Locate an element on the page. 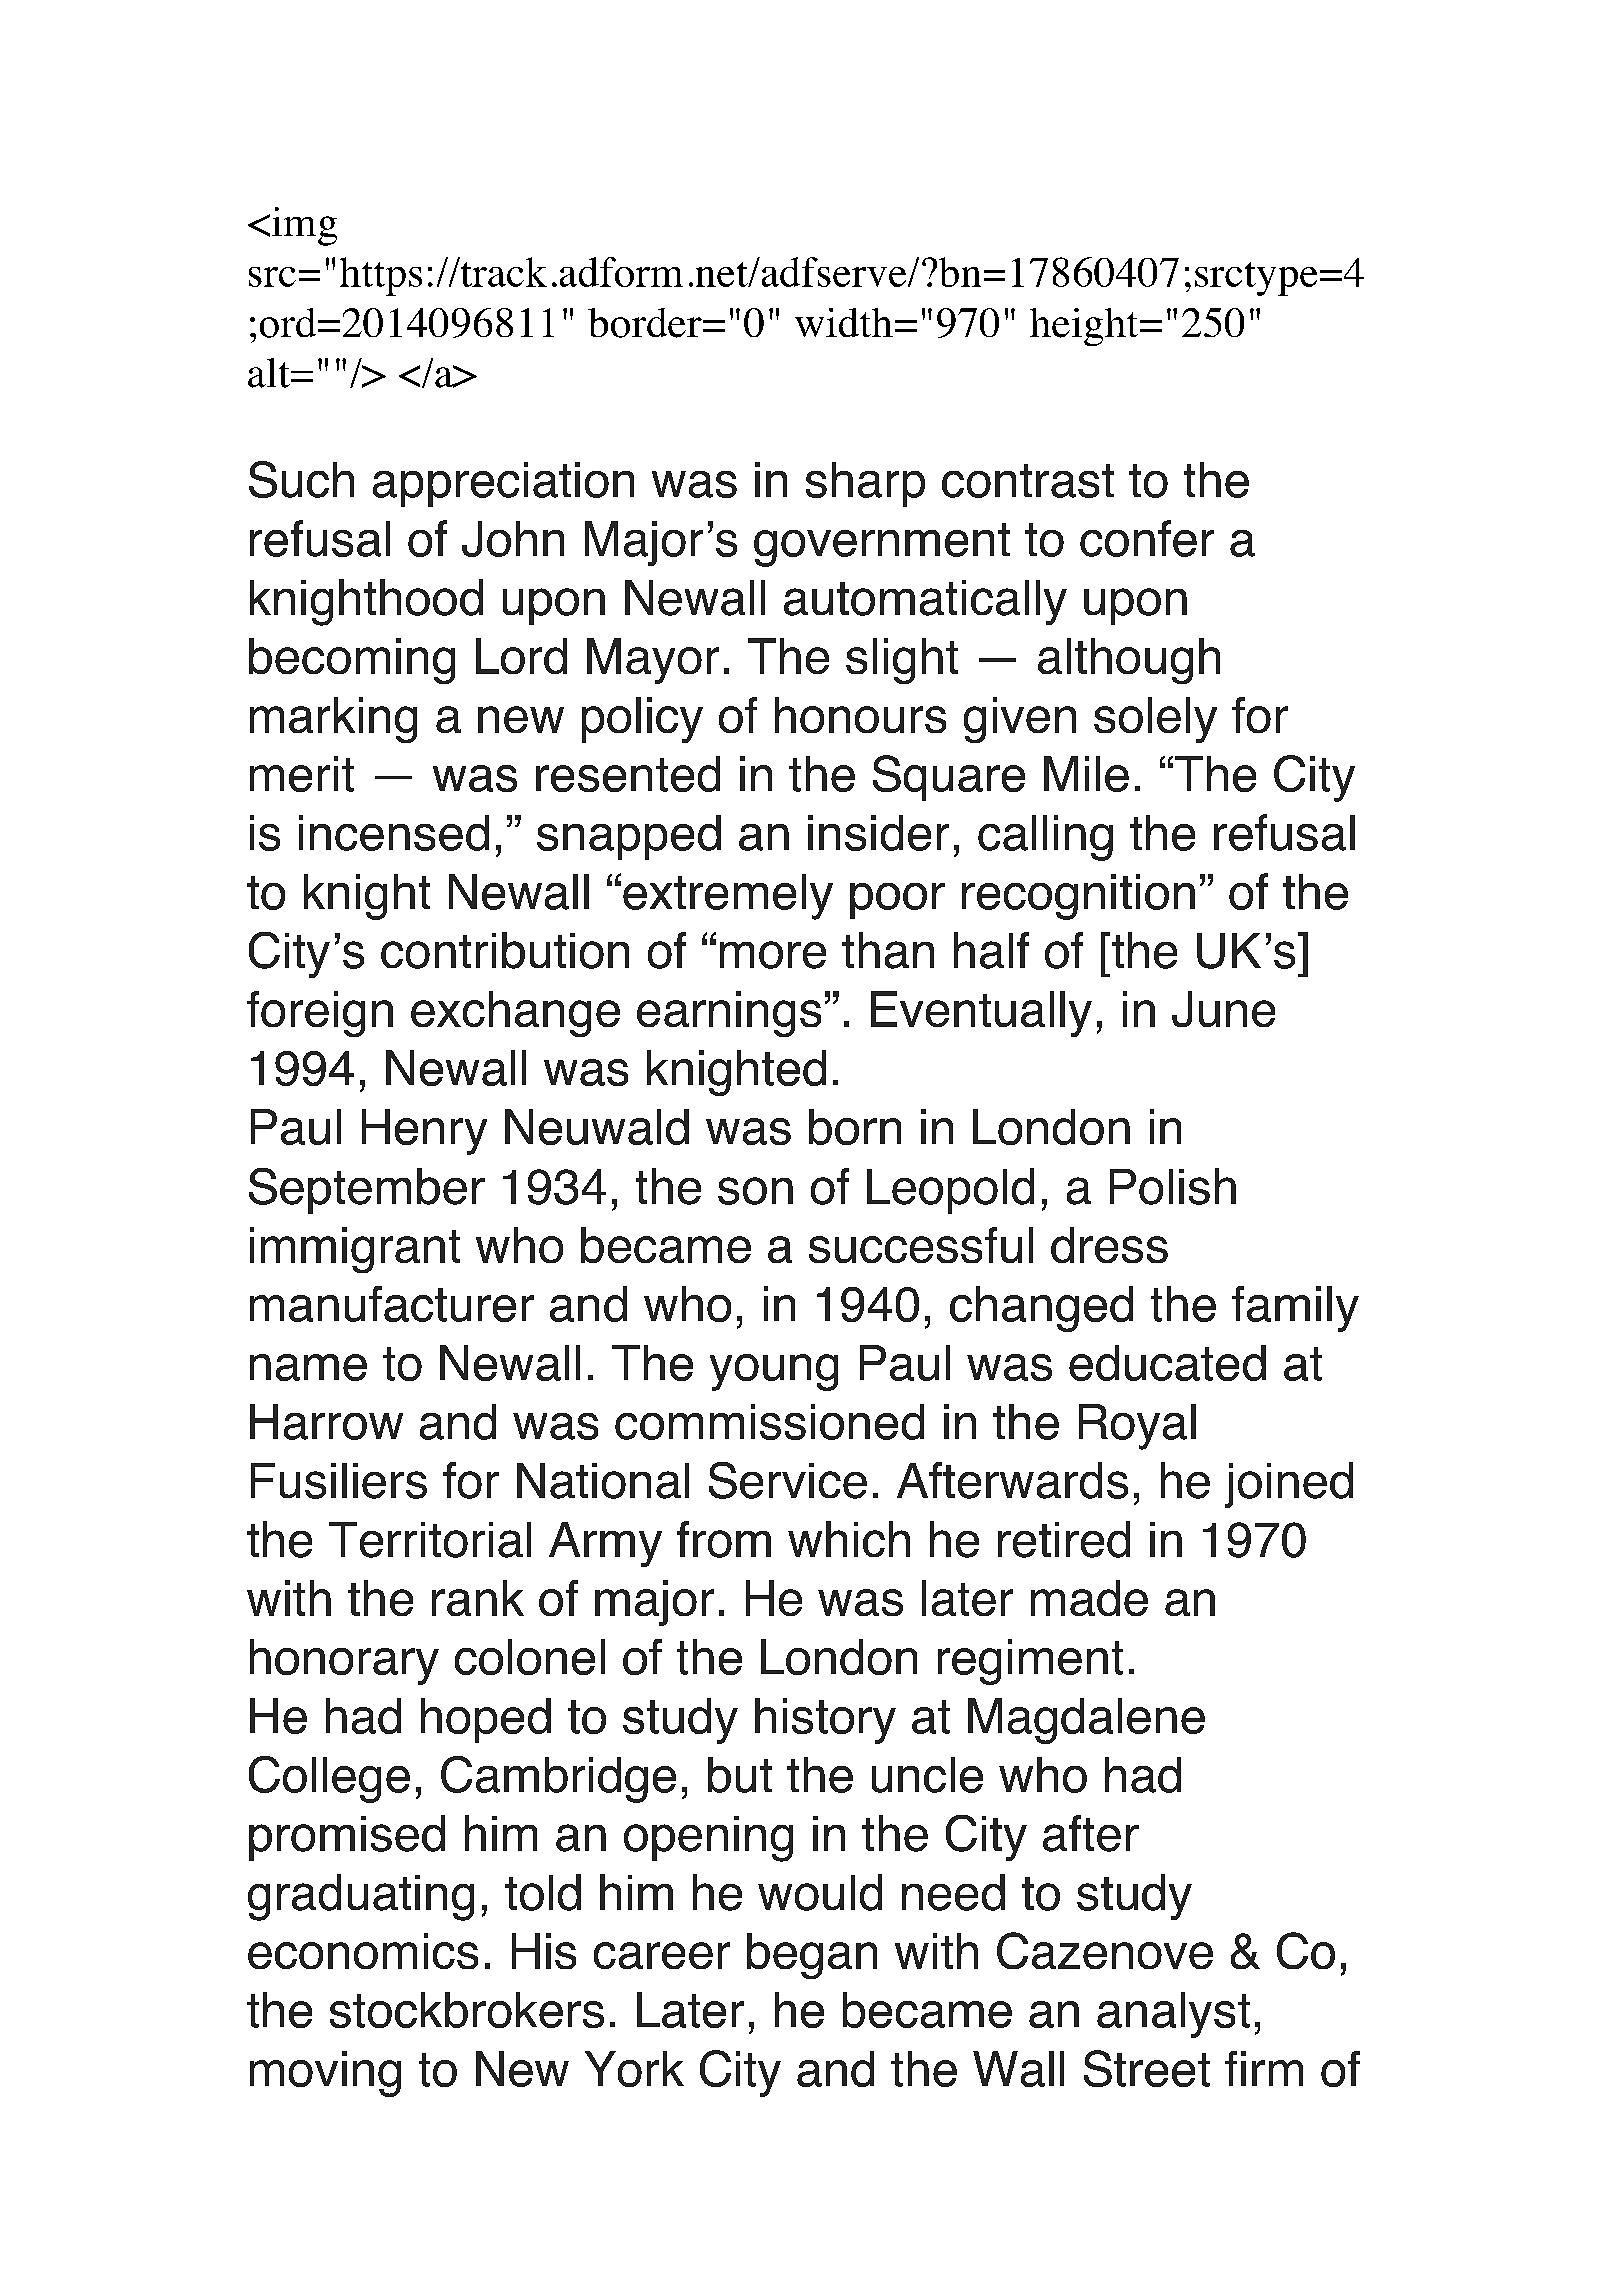 This image has width=1621, height=2293. dress is located at coordinates (1109, 1245).
